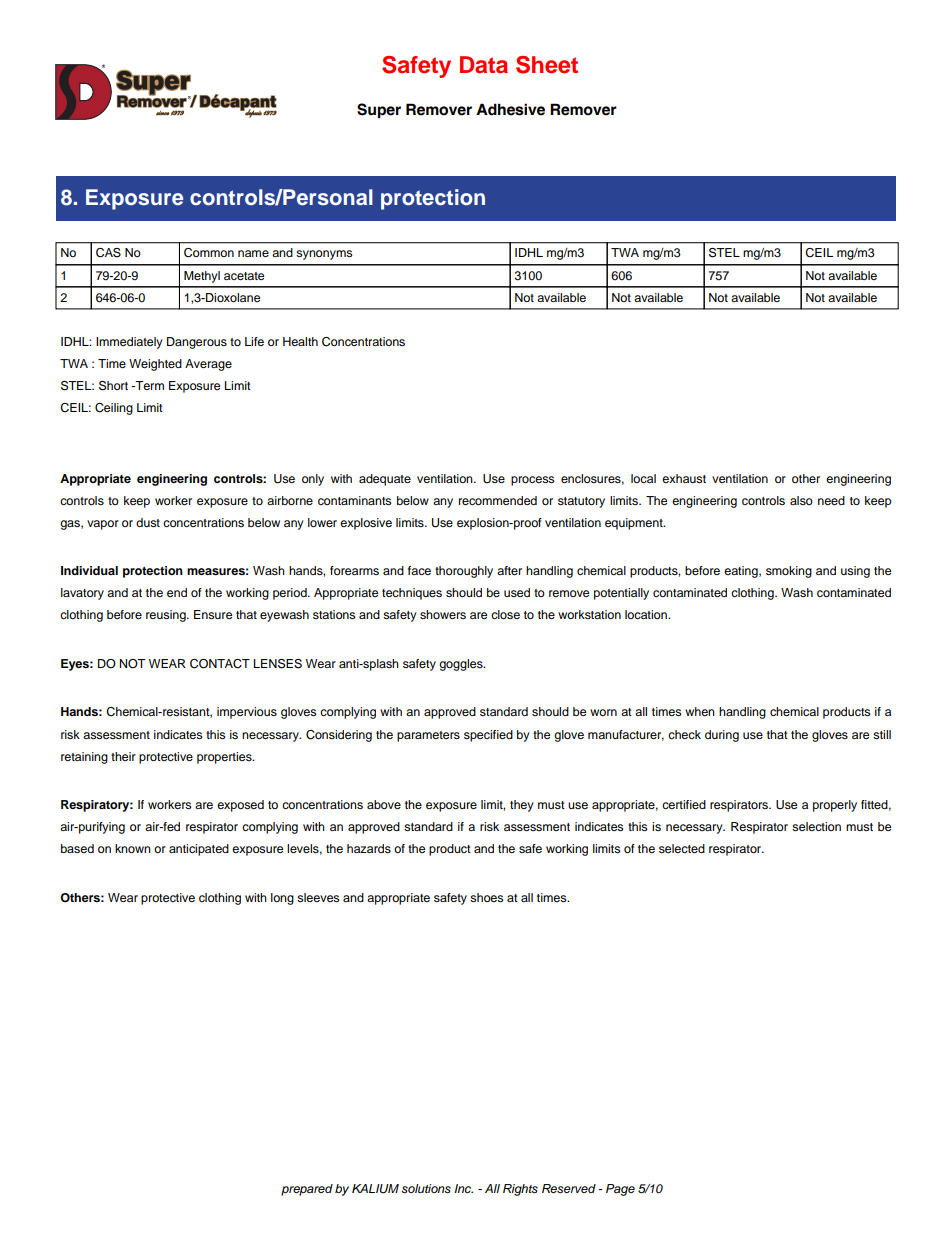 The width and height of the screenshot is (952, 1233). Describe the element at coordinates (801, 500) in the screenshot. I see `also` at that location.
